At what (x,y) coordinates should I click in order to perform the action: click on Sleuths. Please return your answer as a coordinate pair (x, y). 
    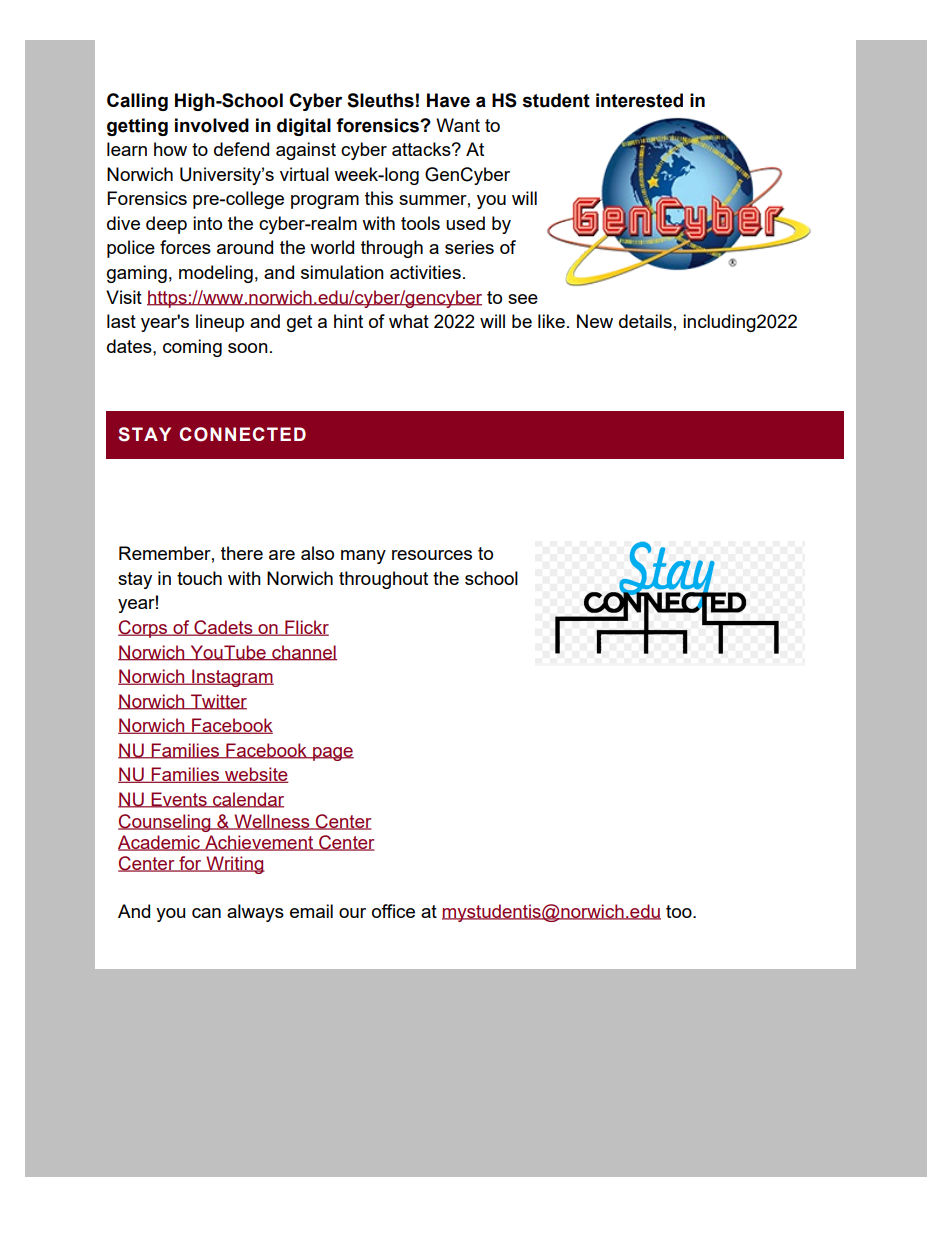
    Looking at the image, I should click on (380, 100).
